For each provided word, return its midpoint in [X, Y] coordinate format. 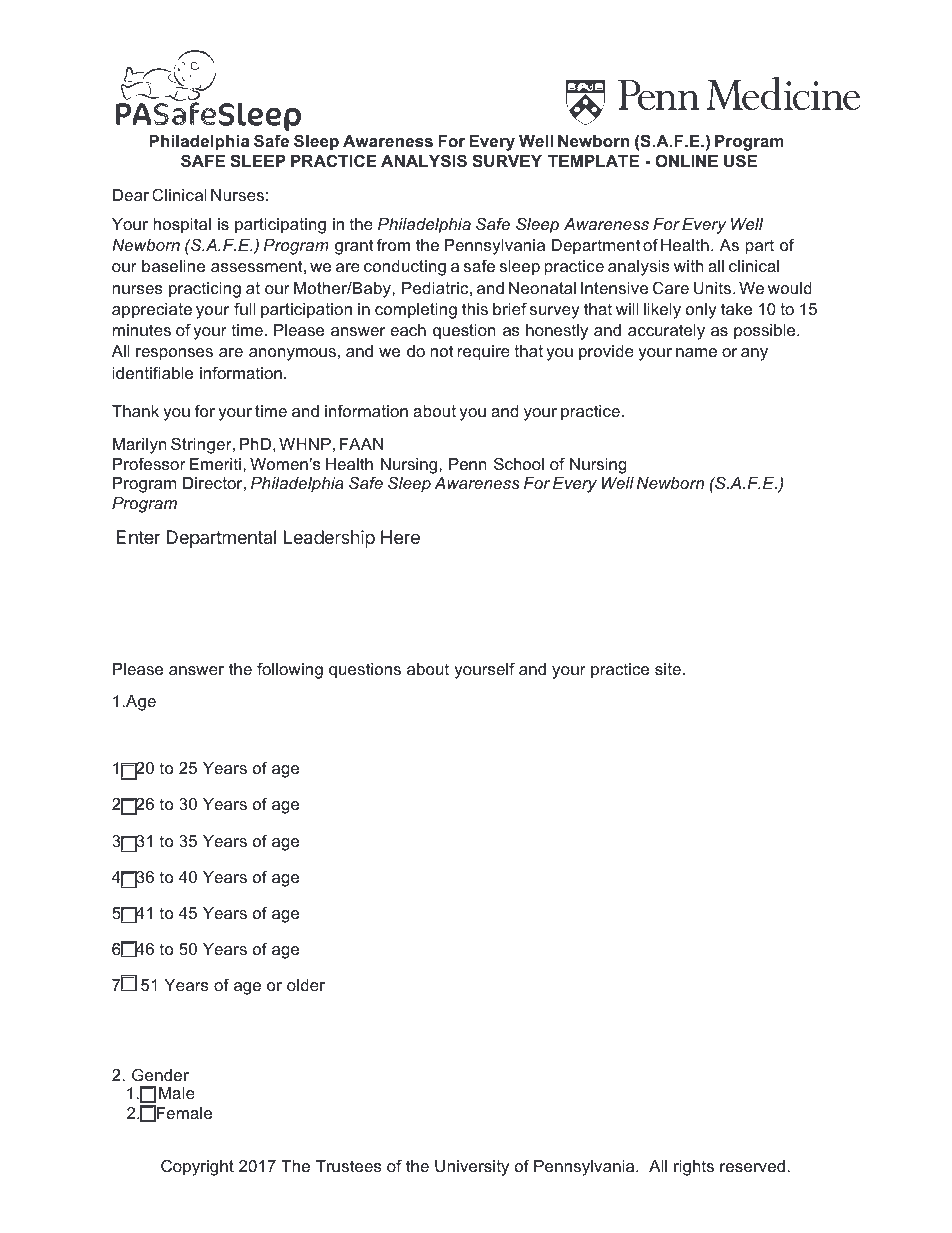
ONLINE [686, 160]
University [472, 1168]
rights [694, 1168]
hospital [182, 226]
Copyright [197, 1168]
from [393, 244]
